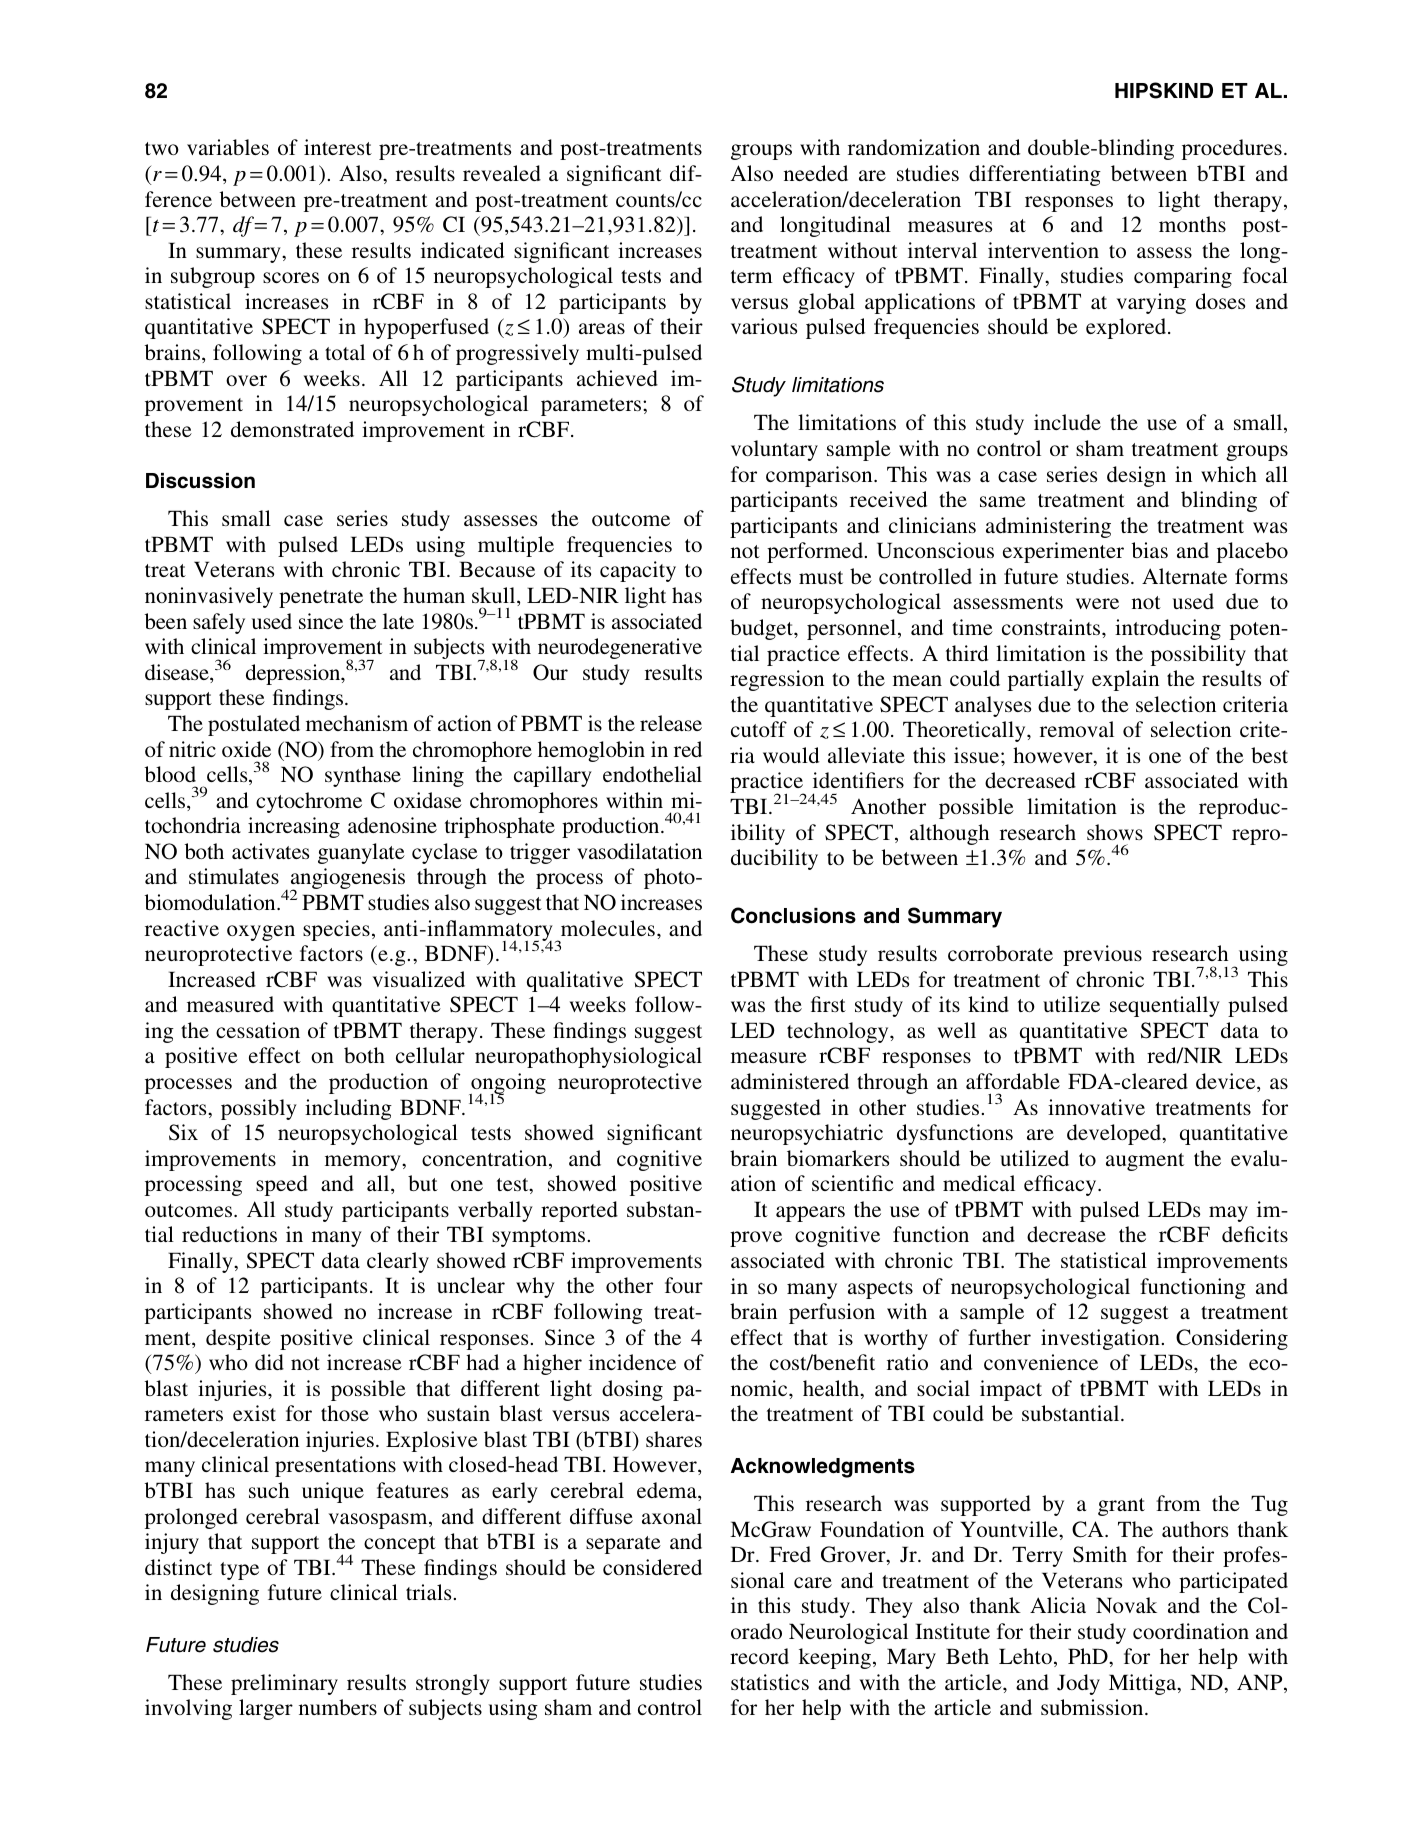 This screenshot has height=1848, width=1428. Describe the element at coordinates (1125, 680) in the screenshot. I see `explain` at that location.
